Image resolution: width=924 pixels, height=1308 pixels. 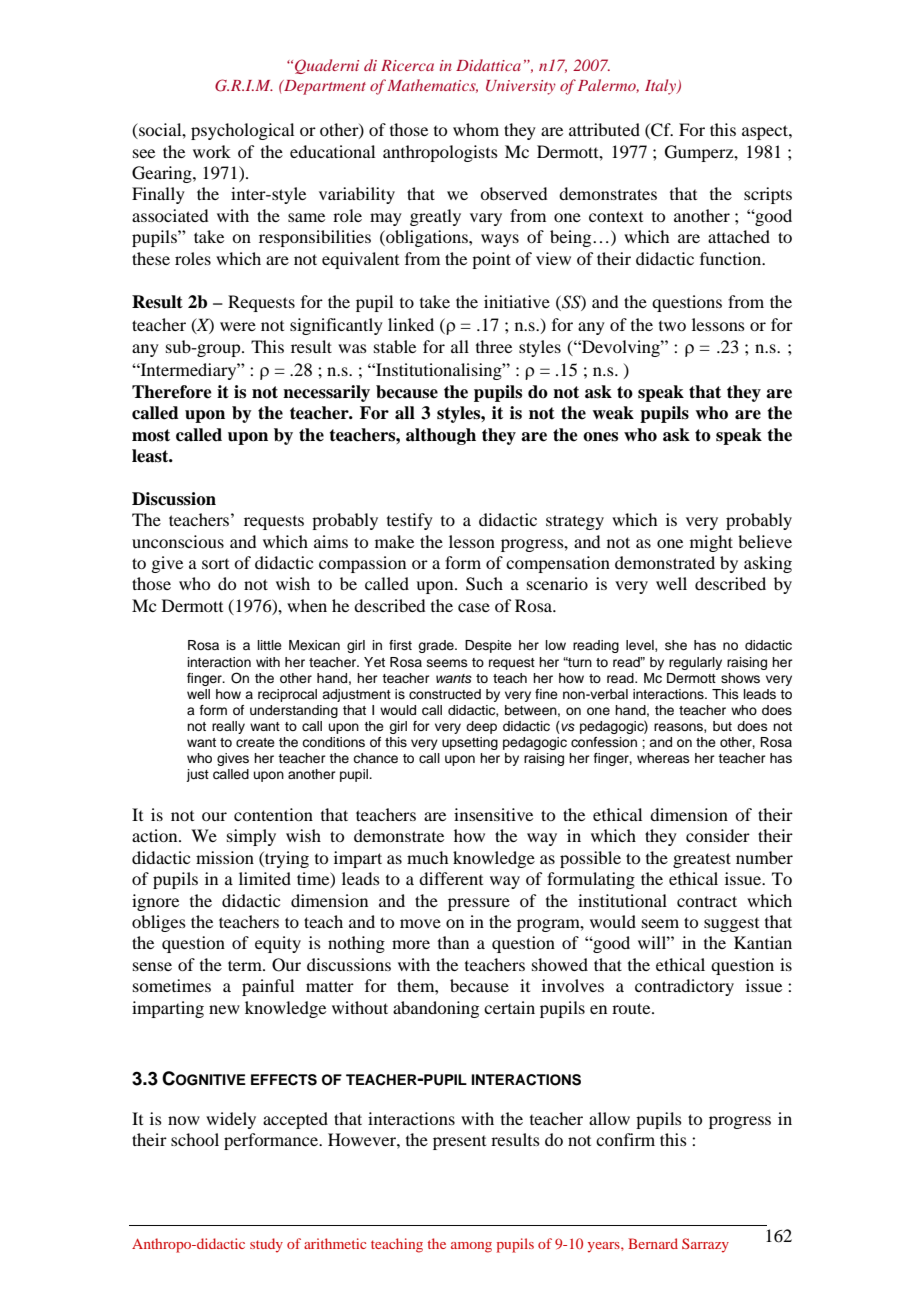 I want to click on little, so click(x=270, y=645).
